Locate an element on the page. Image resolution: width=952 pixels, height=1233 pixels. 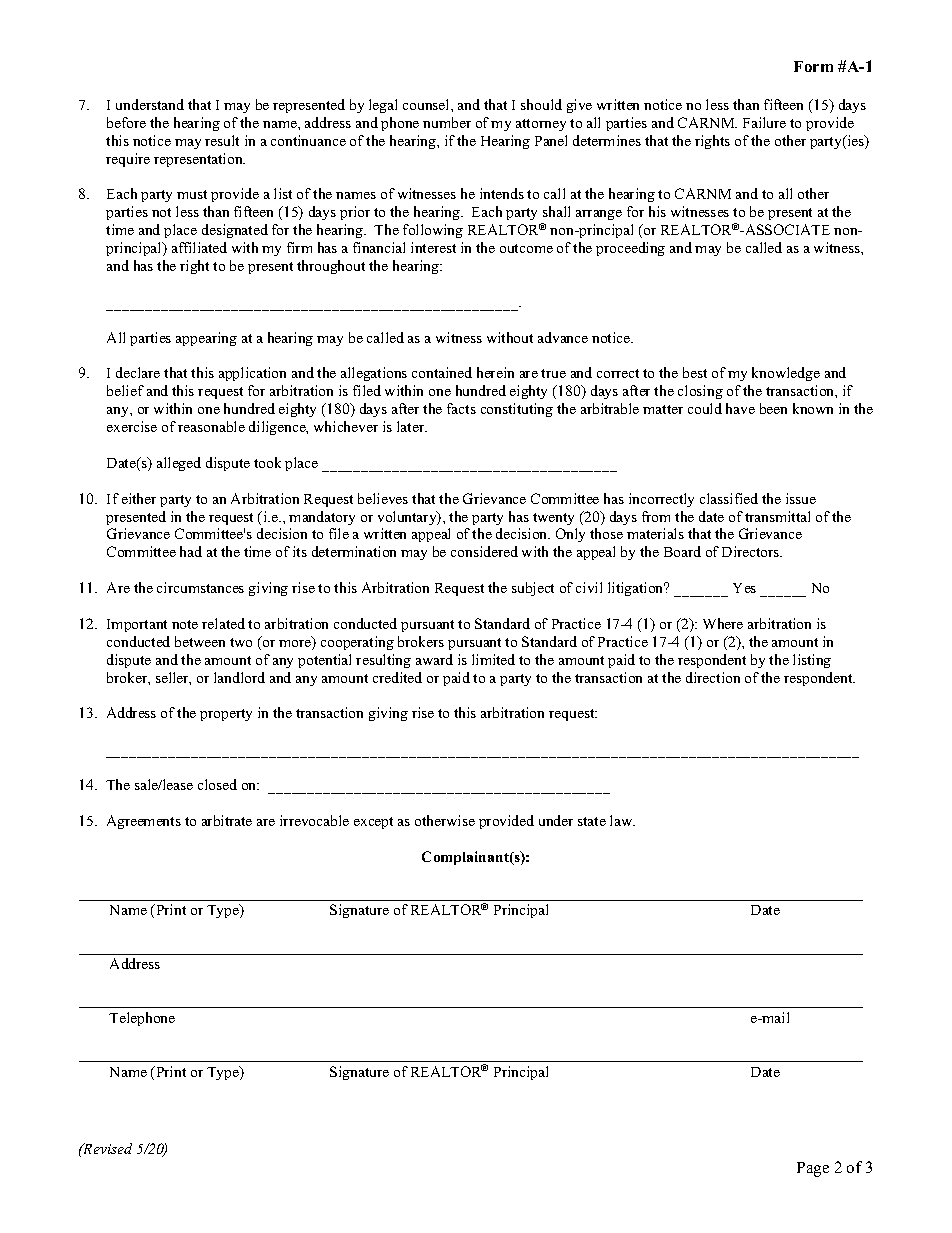
Page is located at coordinates (813, 1169).
